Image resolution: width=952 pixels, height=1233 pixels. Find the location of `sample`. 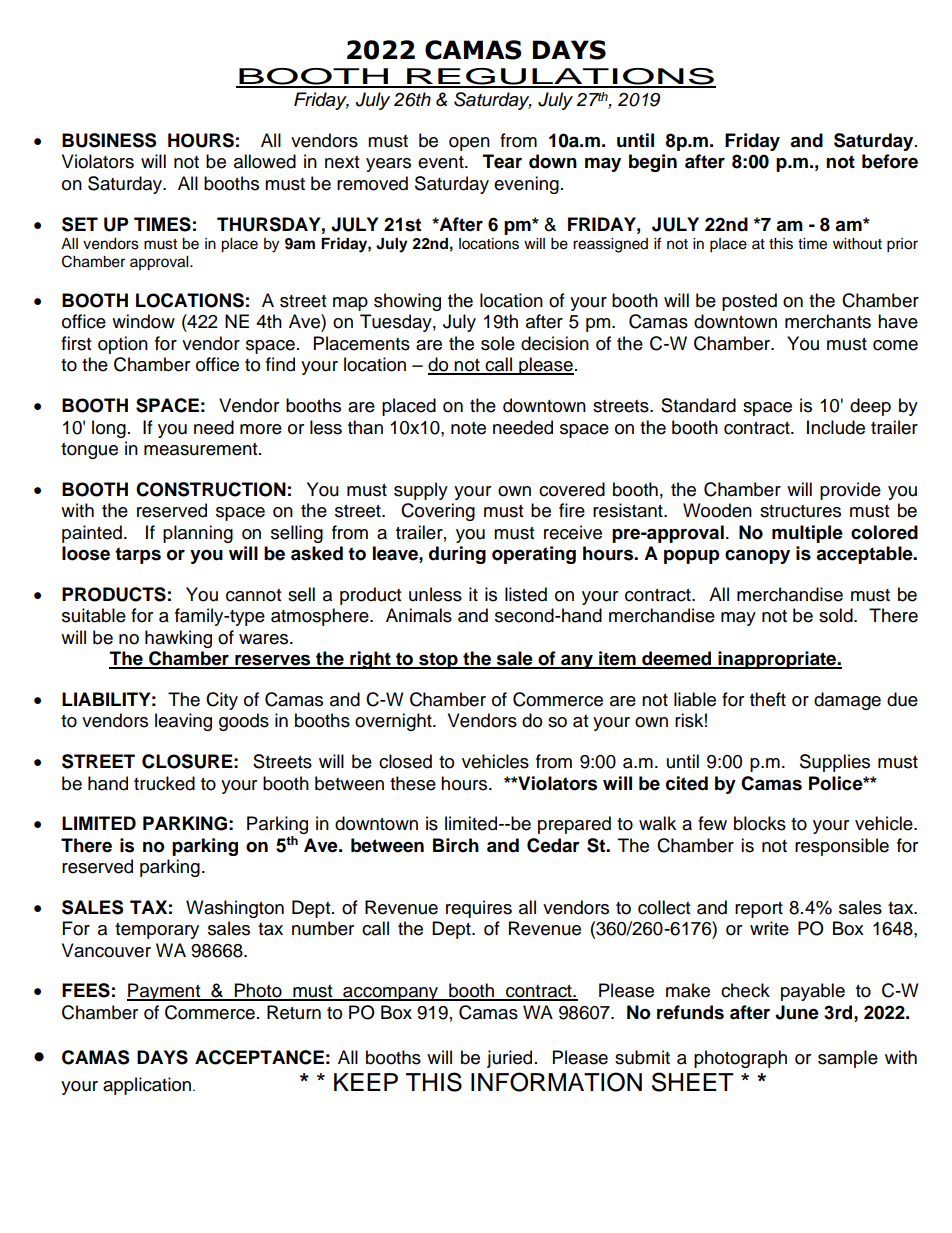

sample is located at coordinates (848, 1059).
